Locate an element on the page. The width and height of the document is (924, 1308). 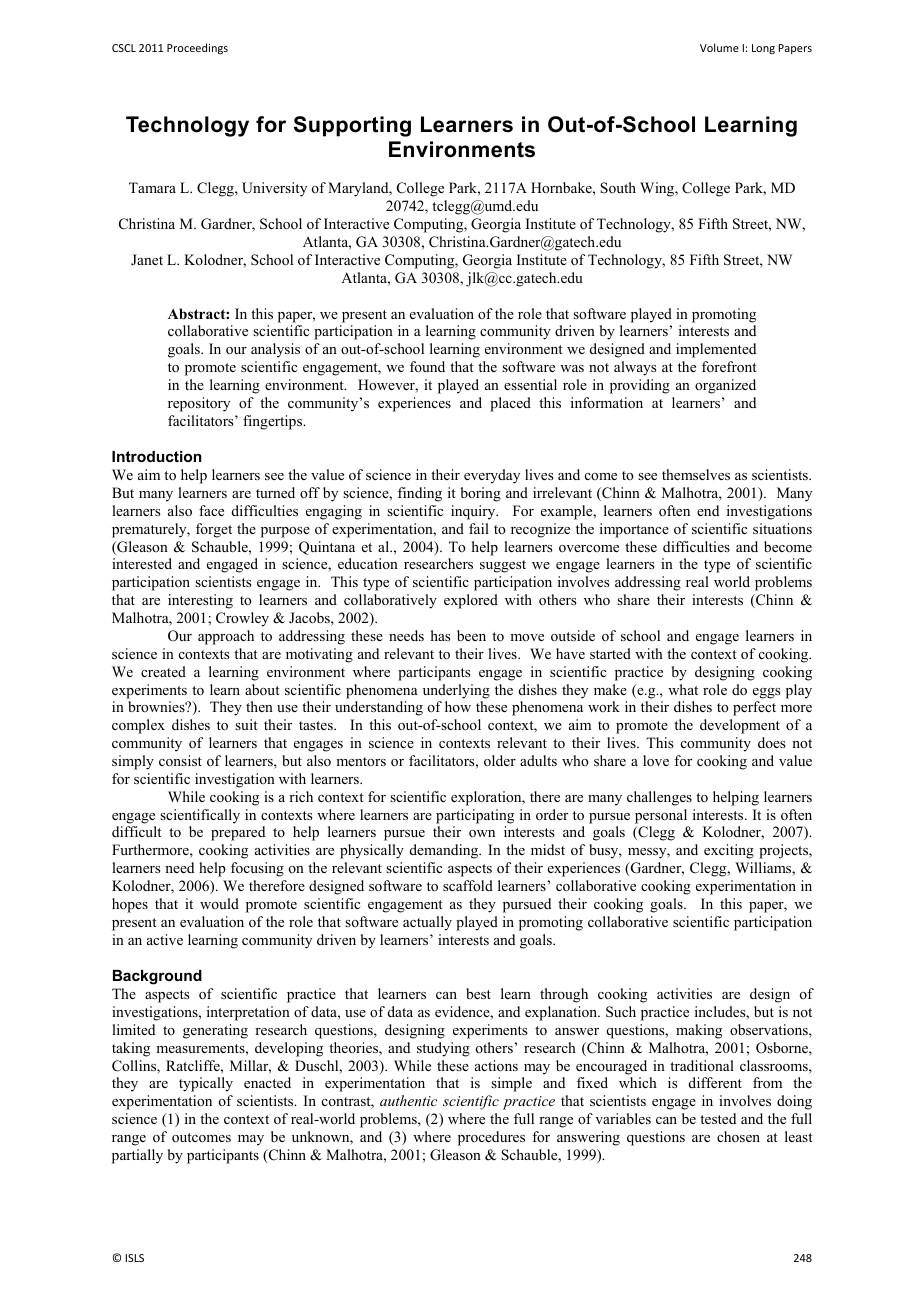
Proceedings is located at coordinates (197, 48).
